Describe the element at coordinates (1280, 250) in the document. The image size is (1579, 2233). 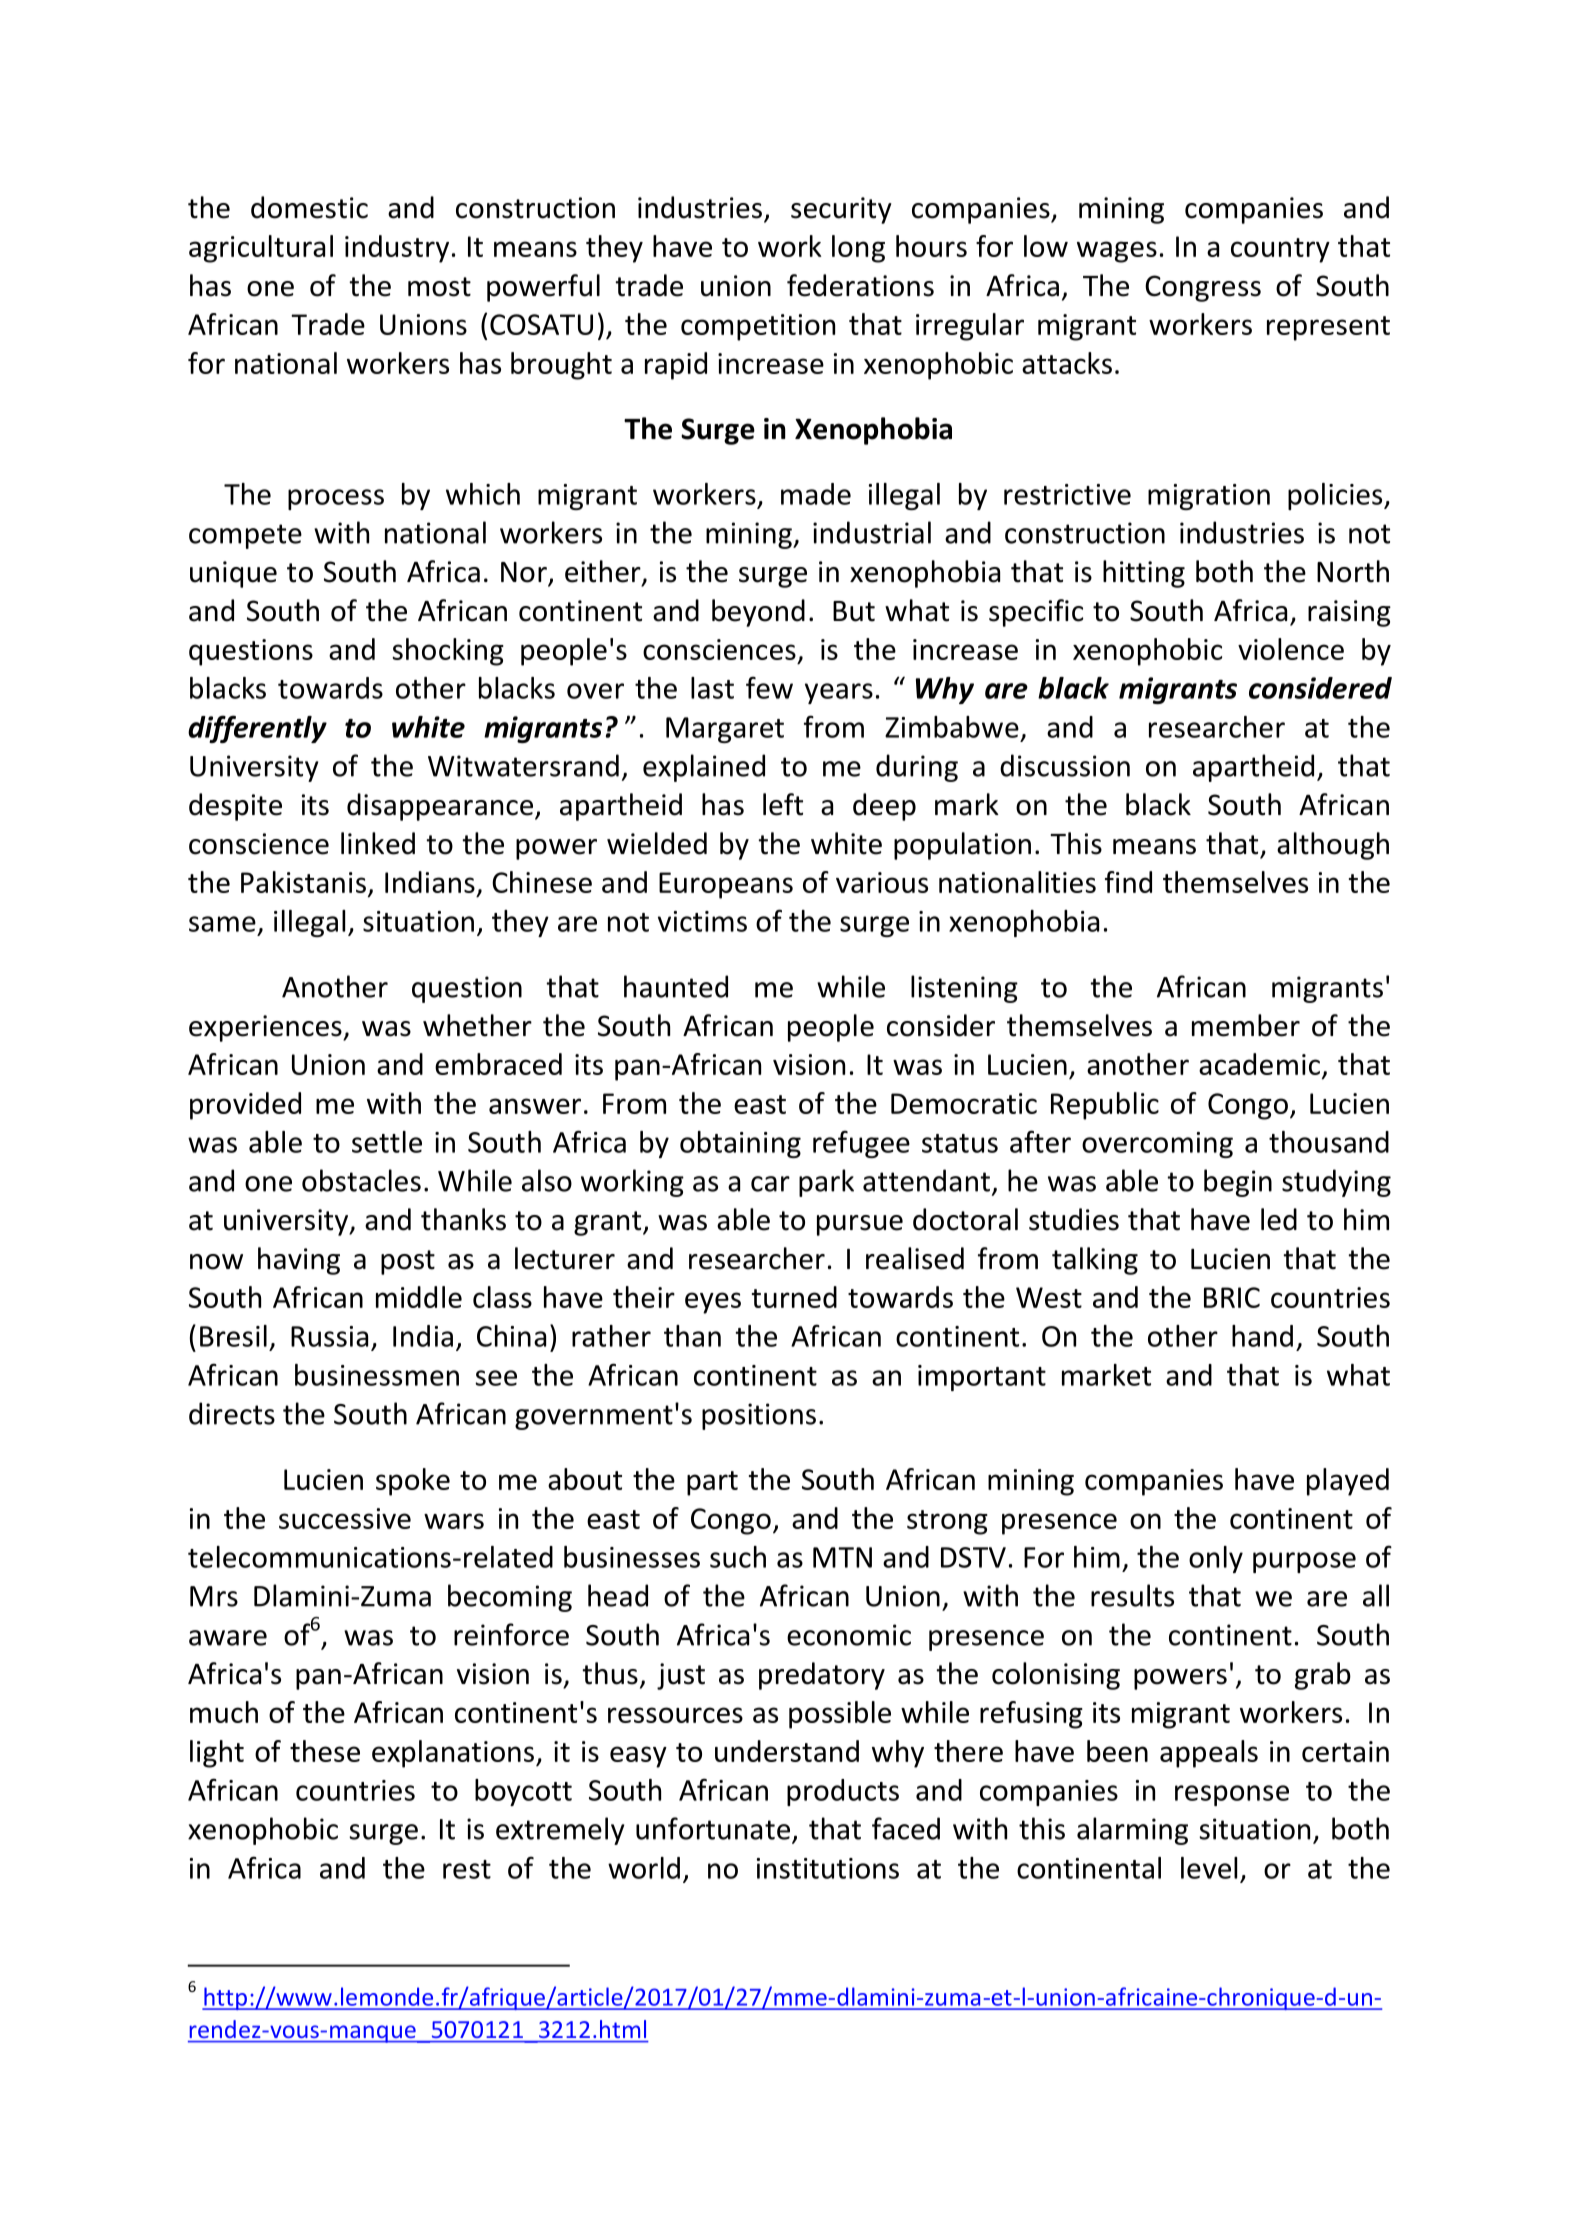
I see `country` at that location.
